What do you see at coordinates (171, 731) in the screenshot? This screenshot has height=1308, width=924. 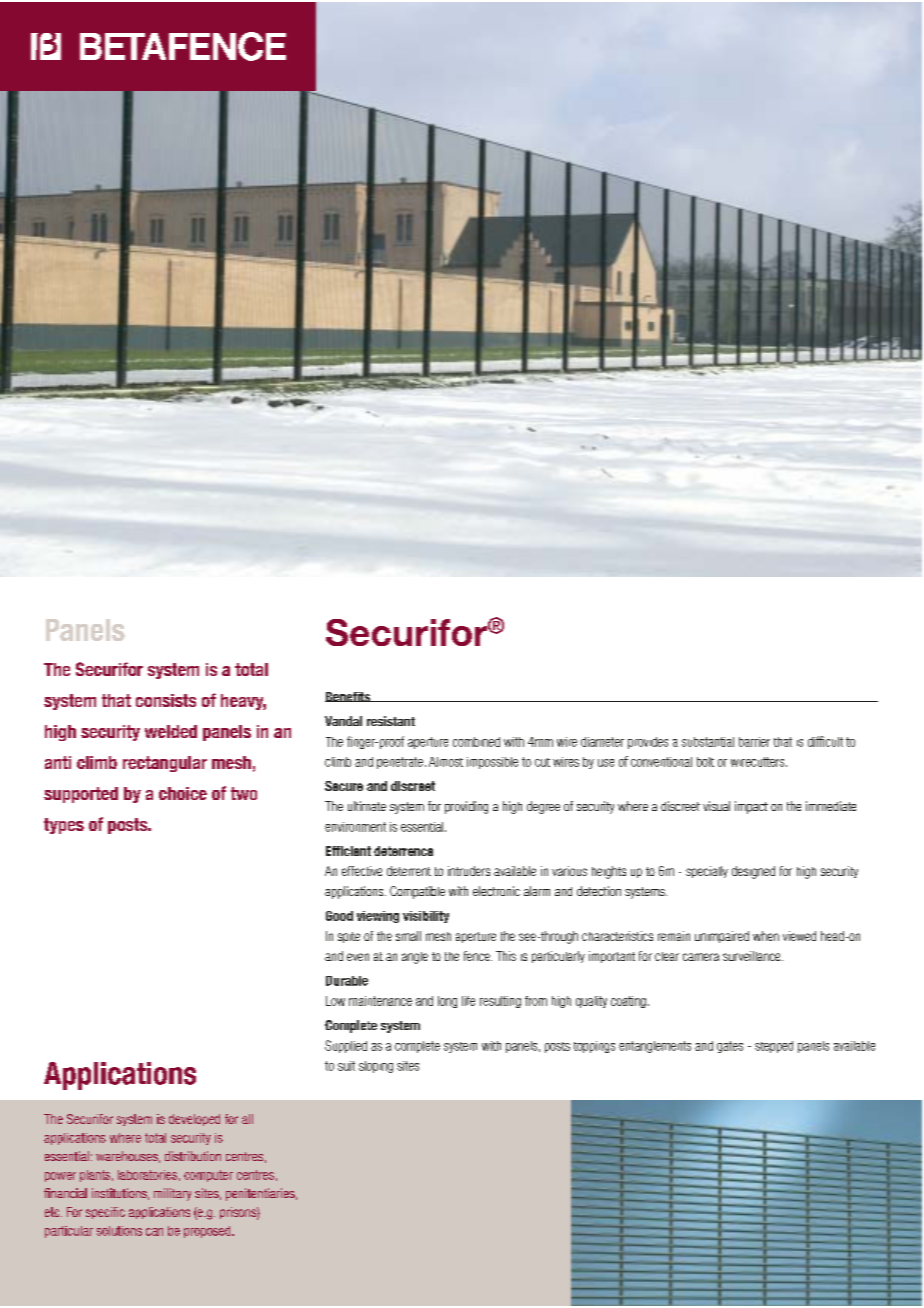 I see `welded` at bounding box center [171, 731].
